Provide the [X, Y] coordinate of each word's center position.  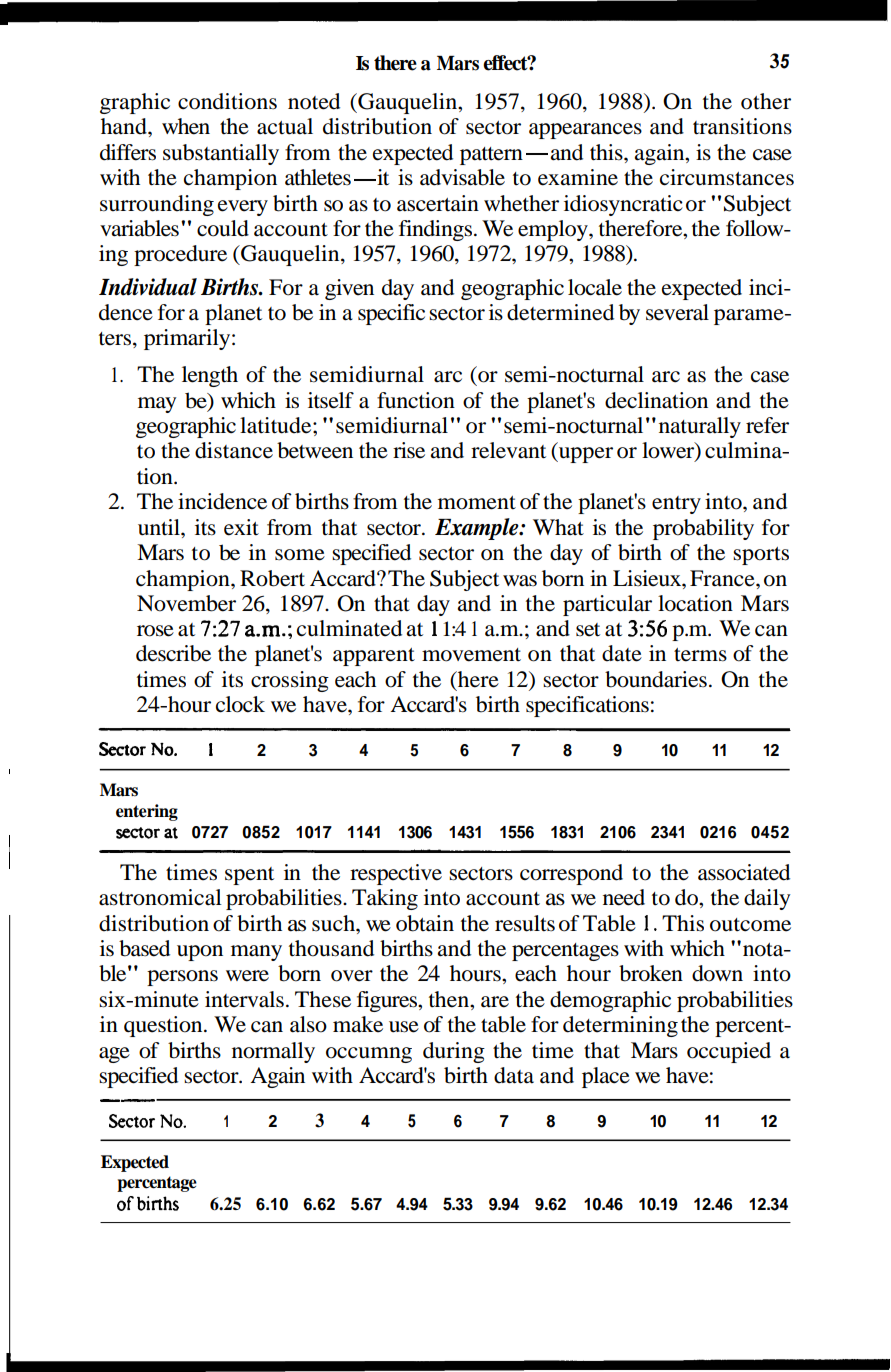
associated [744, 872]
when [186, 126]
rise [409, 450]
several [677, 312]
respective [396, 874]
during [454, 1052]
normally [273, 1052]
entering [147, 812]
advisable [462, 177]
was [520, 581]
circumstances [727, 177]
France [723, 578]
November [186, 603]
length [210, 376]
